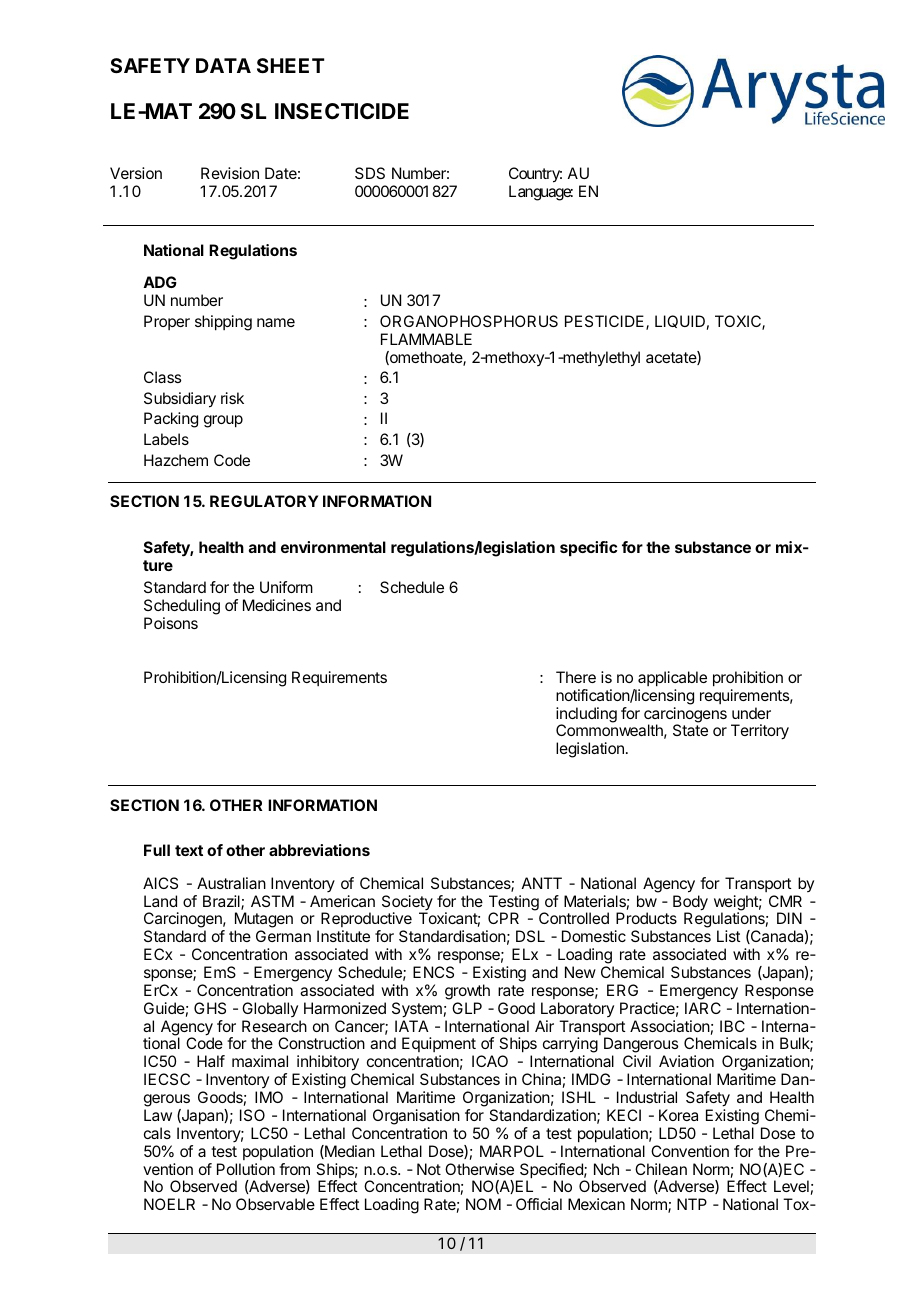 The width and height of the screenshot is (924, 1308). Describe the element at coordinates (576, 677) in the screenshot. I see `There` at that location.
